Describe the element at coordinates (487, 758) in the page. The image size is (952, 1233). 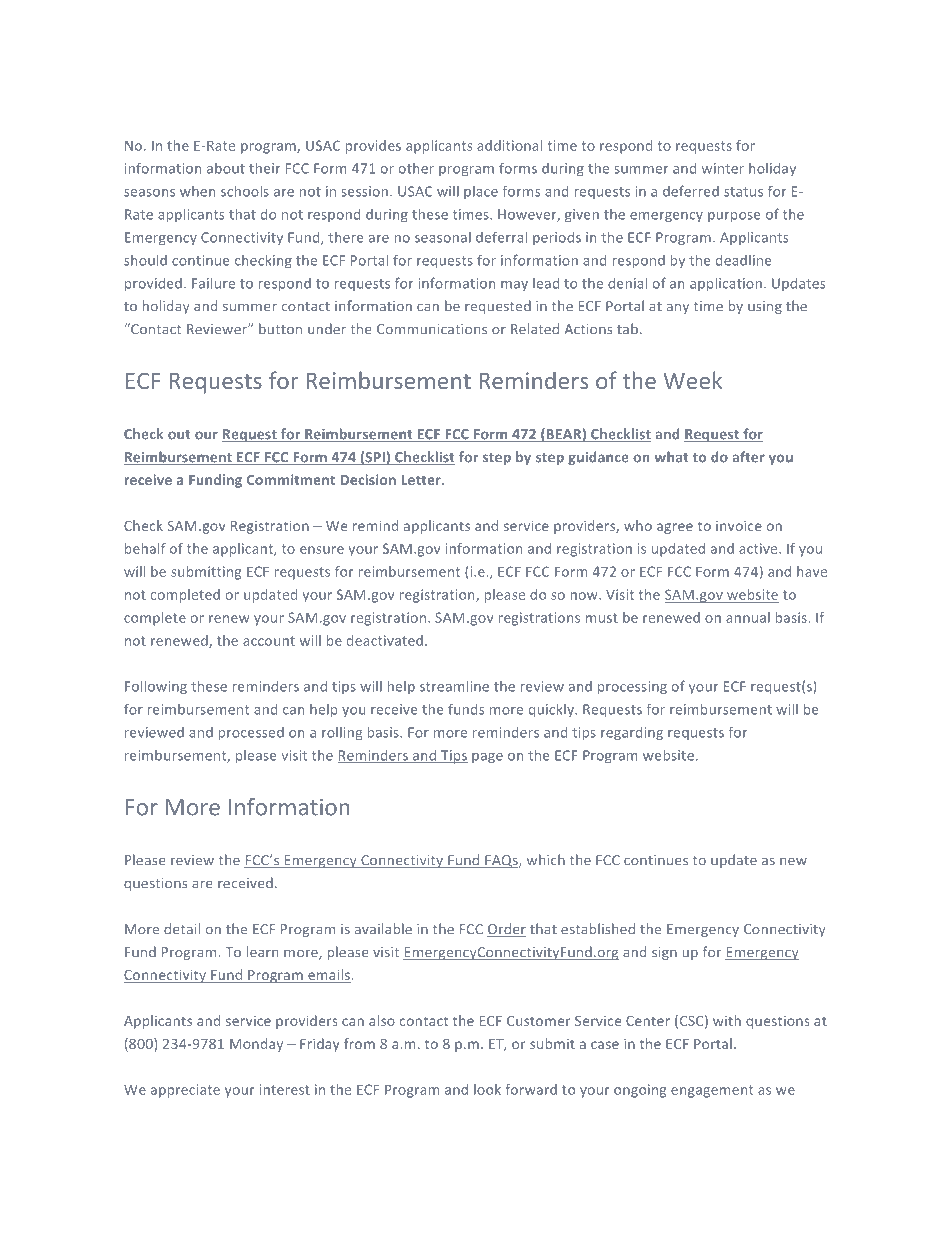
I see `page` at that location.
